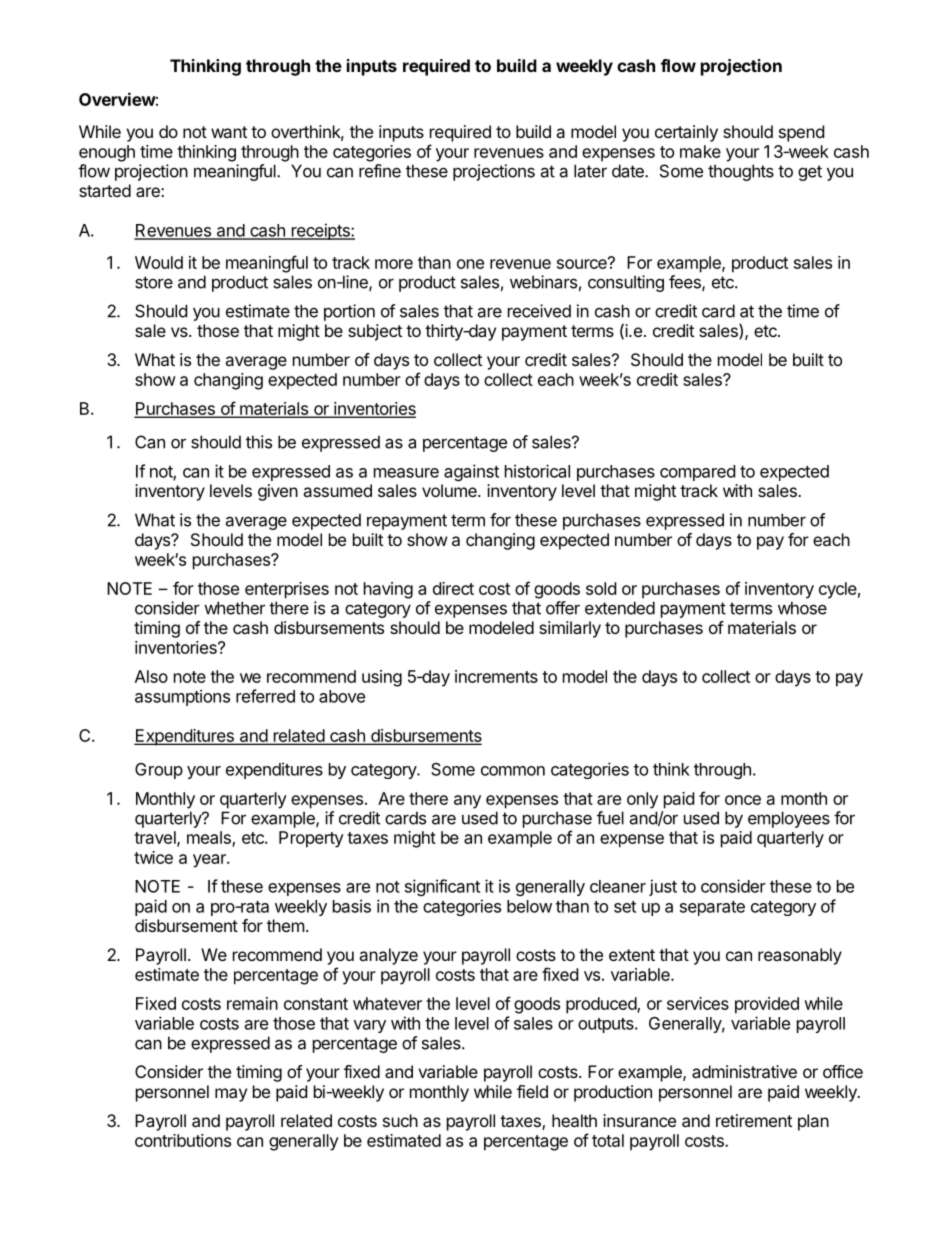 Image resolution: width=952 pixels, height=1233 pixels. What do you see at coordinates (496, 676) in the screenshot?
I see `increments` at bounding box center [496, 676].
